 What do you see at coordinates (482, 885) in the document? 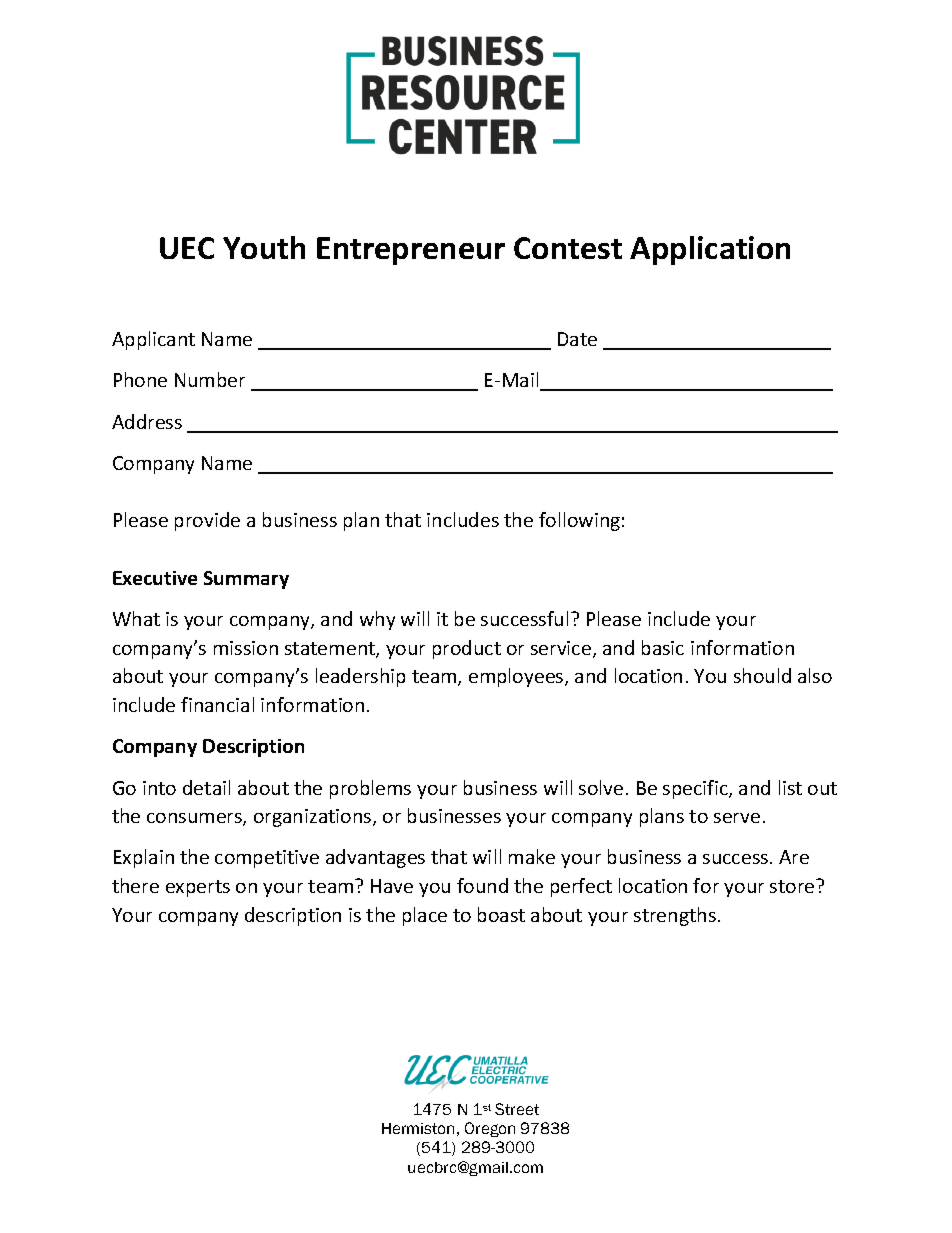
I see `found` at bounding box center [482, 885].
